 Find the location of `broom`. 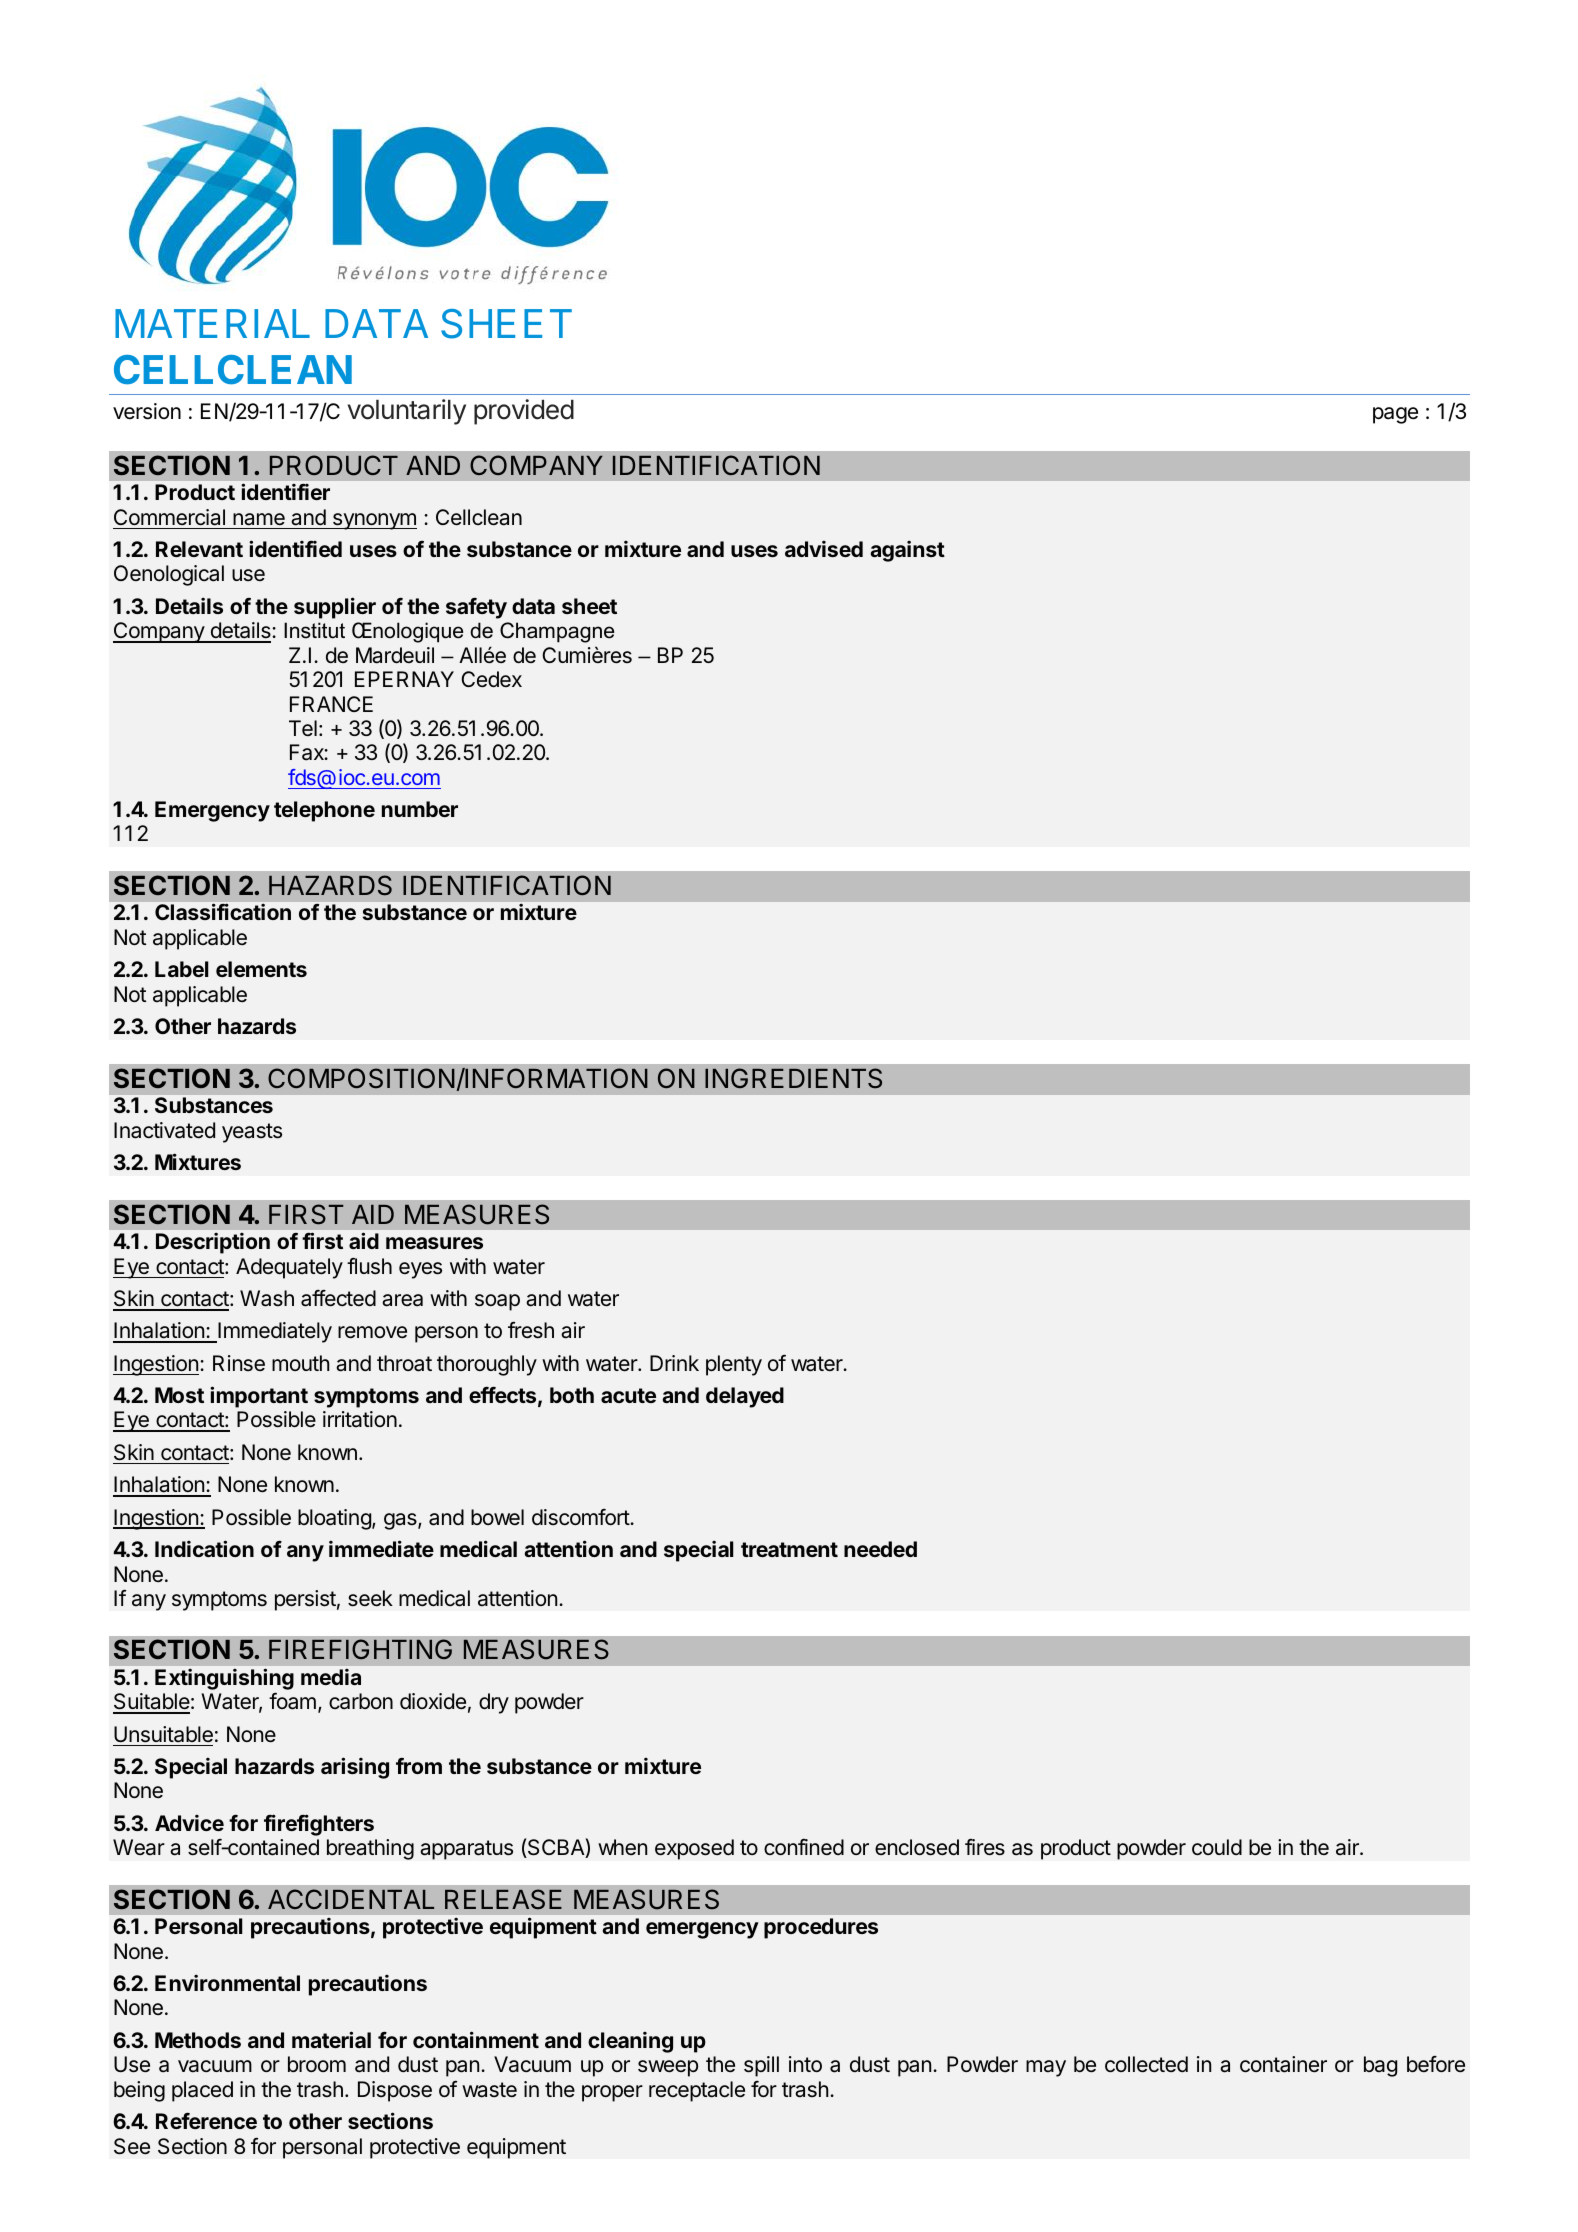

broom is located at coordinates (317, 2064).
